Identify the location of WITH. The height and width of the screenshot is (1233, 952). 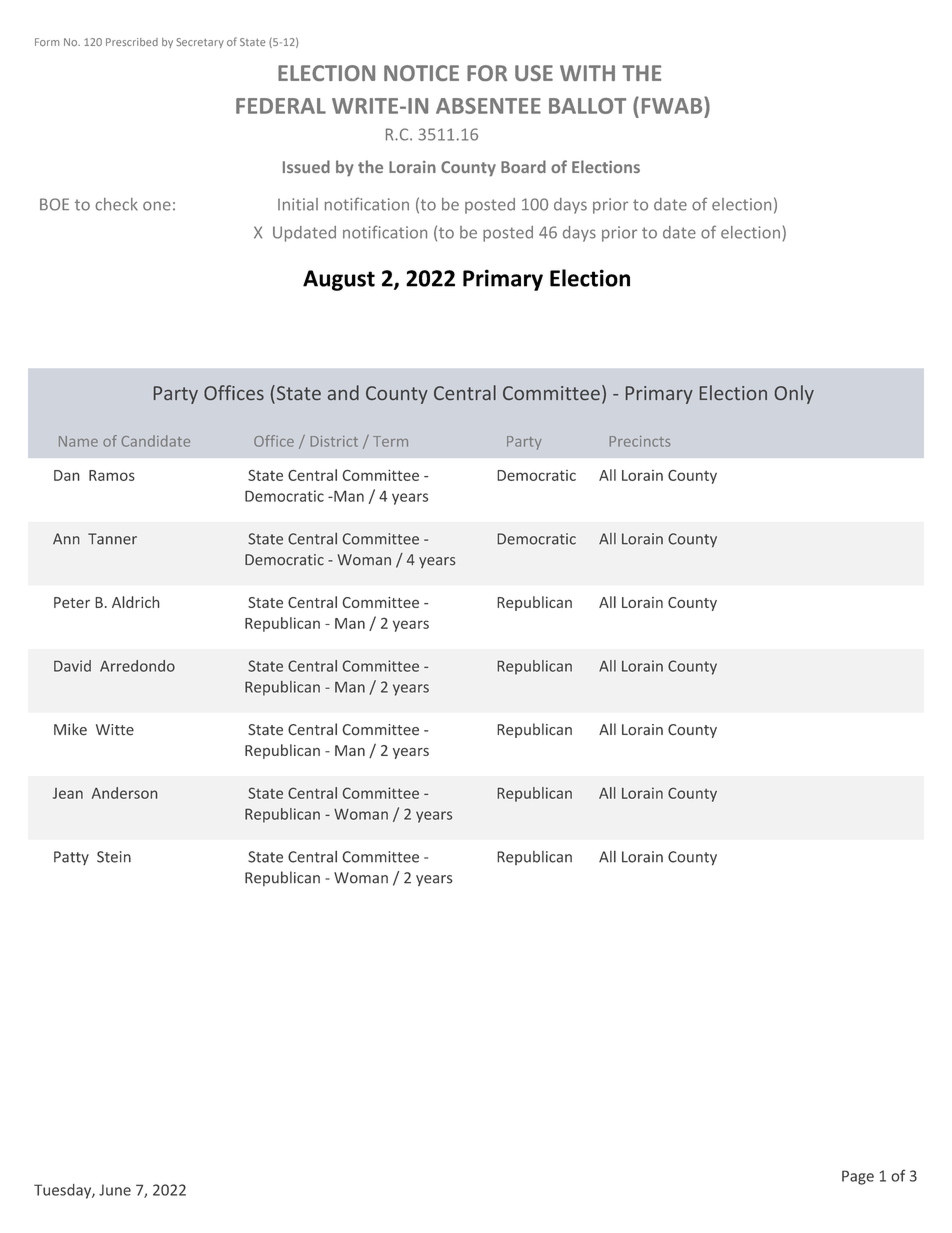
(587, 73).
